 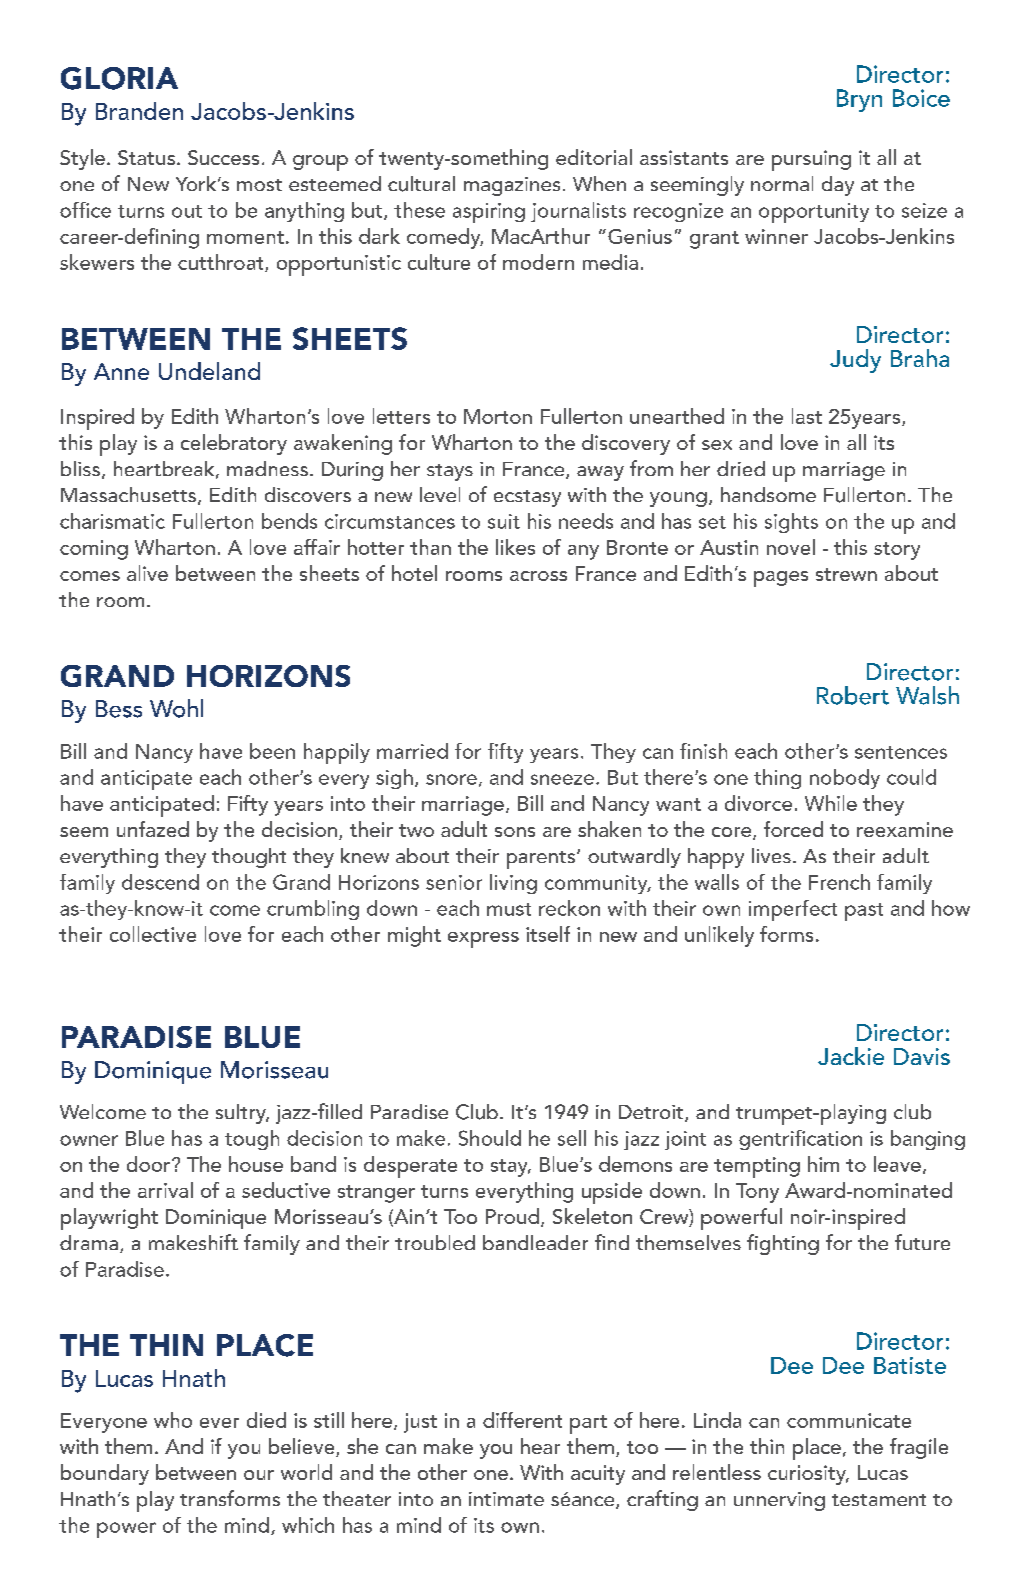 I want to click on magazines, so click(x=512, y=186).
